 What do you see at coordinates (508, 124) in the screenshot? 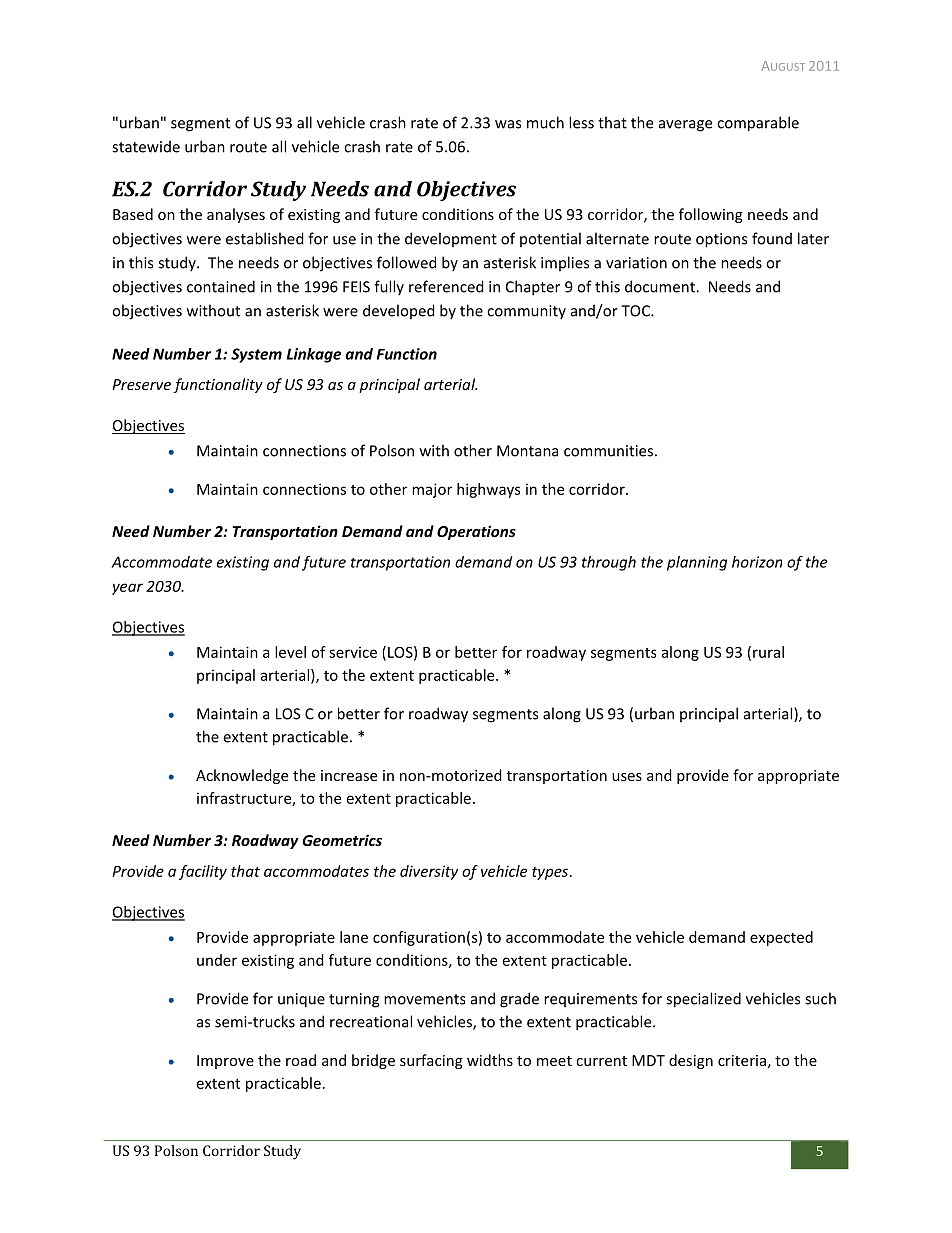
I see `was` at bounding box center [508, 124].
